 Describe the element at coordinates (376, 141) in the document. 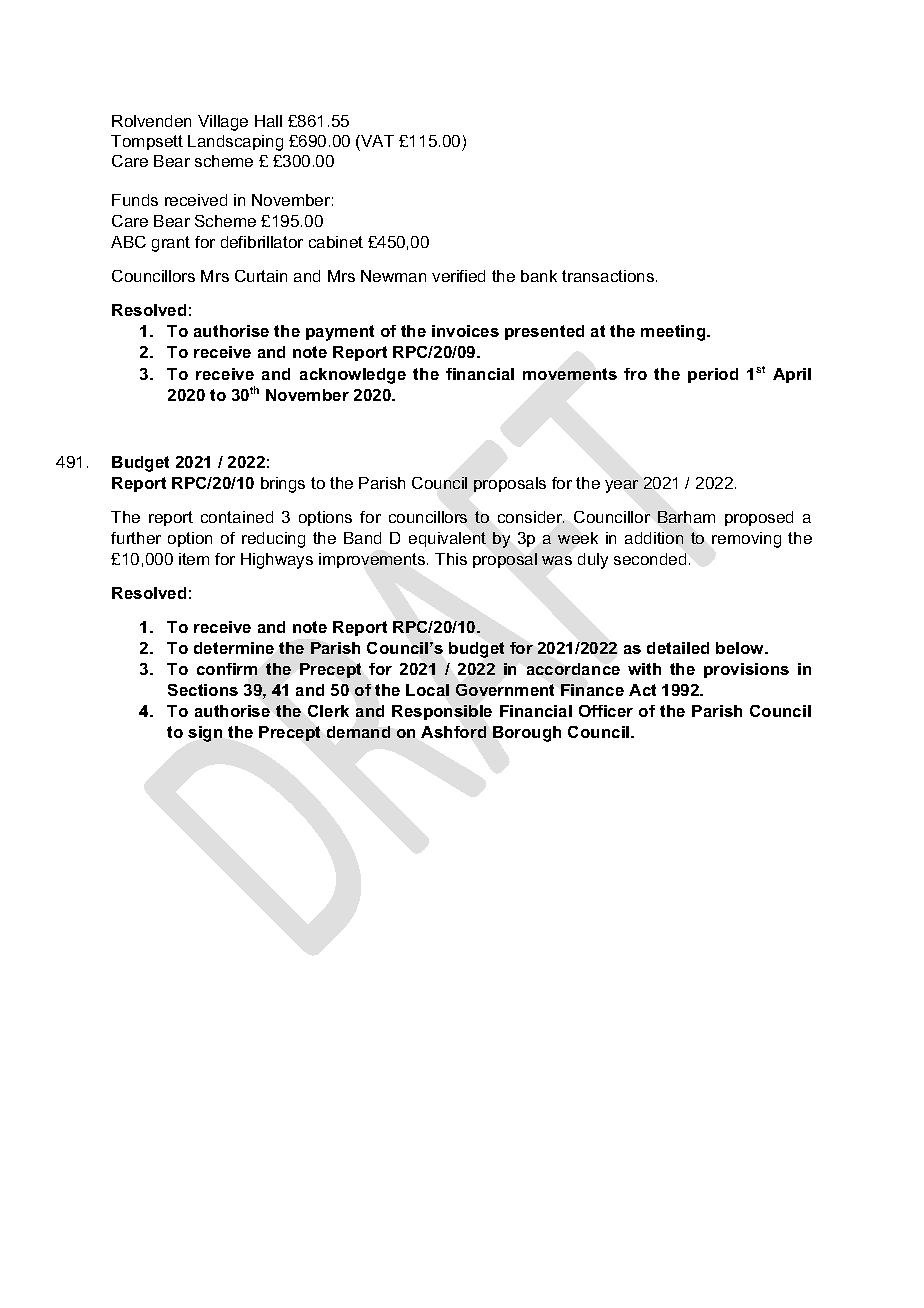

I see `VAT` at that location.
